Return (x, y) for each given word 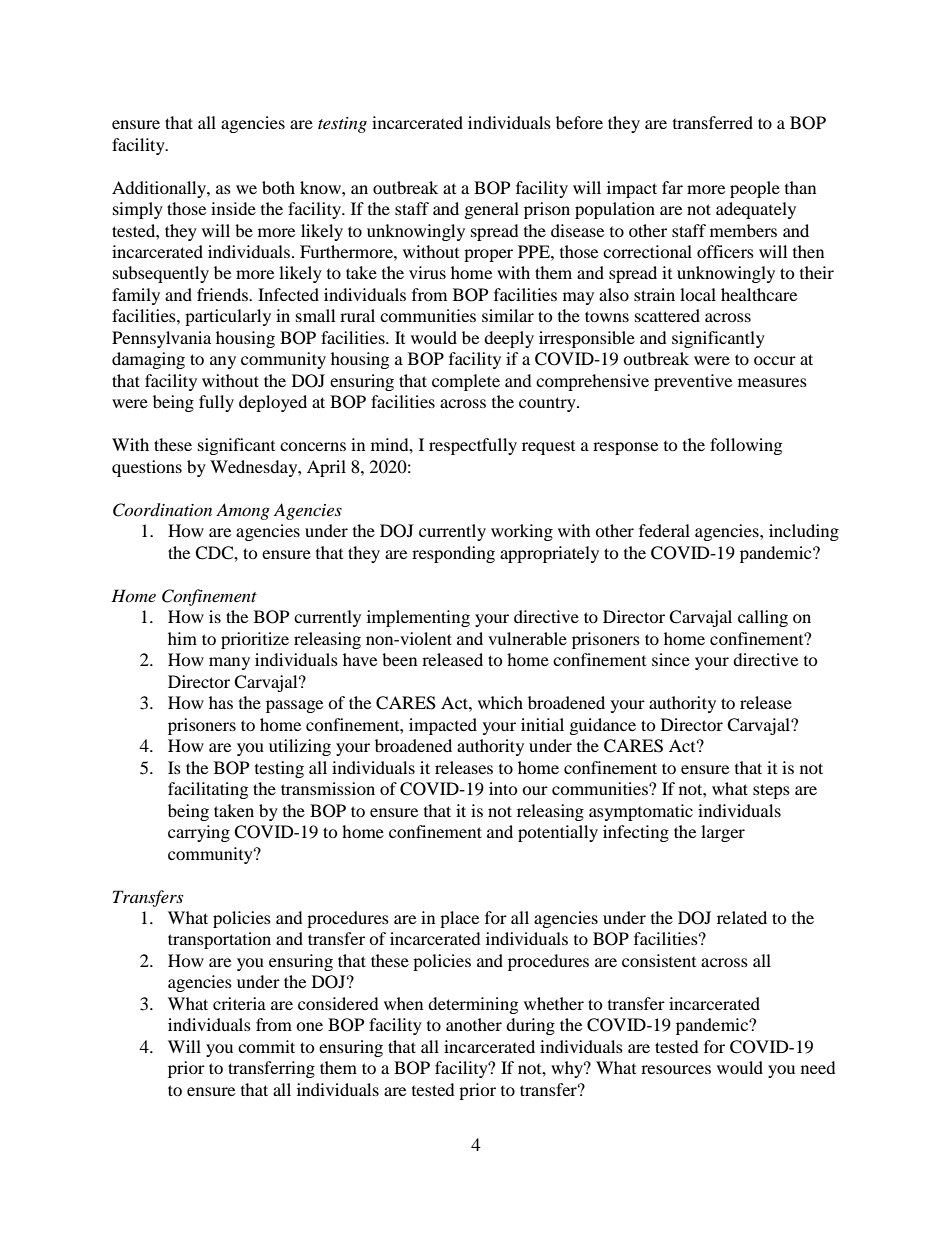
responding (453, 554)
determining (473, 1005)
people (755, 189)
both (278, 187)
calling (763, 618)
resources (676, 1069)
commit (266, 1046)
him (182, 638)
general (492, 210)
